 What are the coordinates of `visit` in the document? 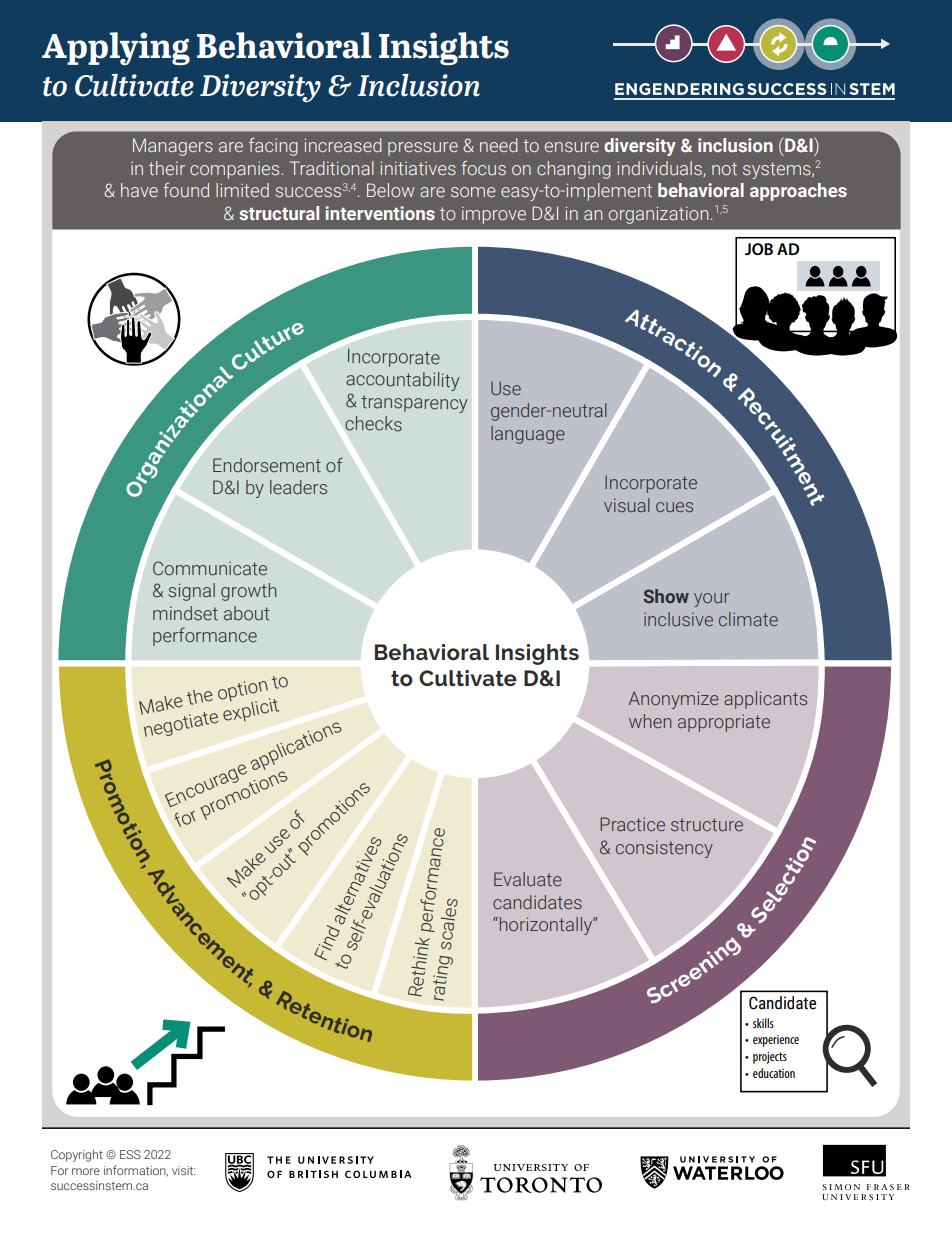 It's located at (183, 1170).
